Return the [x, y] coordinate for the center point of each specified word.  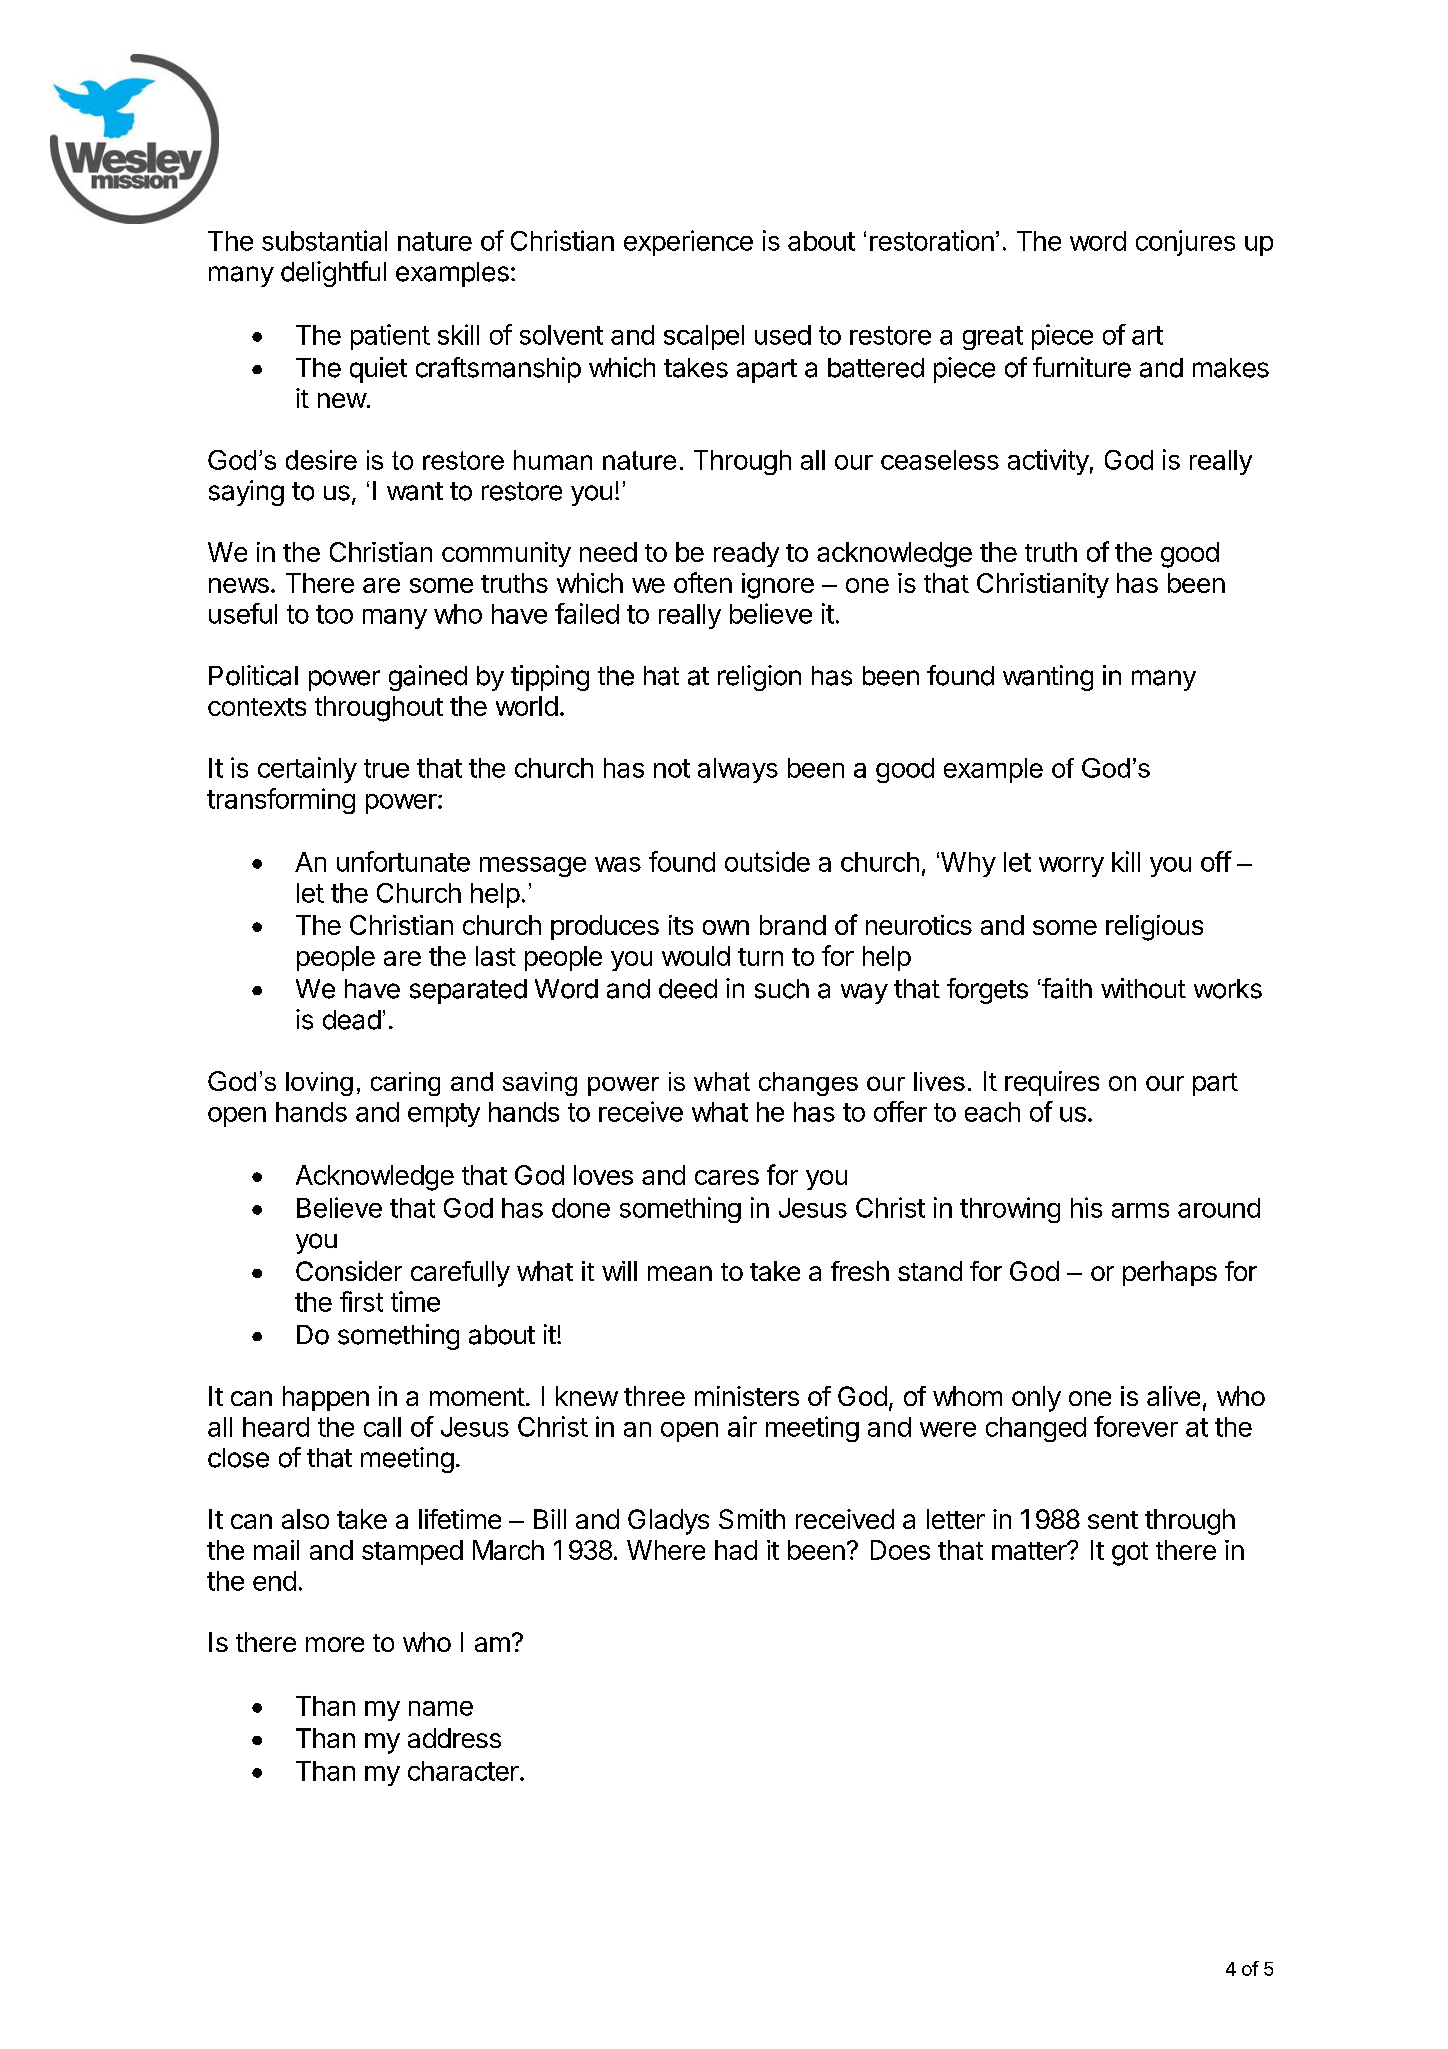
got [1130, 1554]
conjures [1185, 243]
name [441, 1708]
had [736, 1550]
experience [688, 243]
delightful [333, 274]
